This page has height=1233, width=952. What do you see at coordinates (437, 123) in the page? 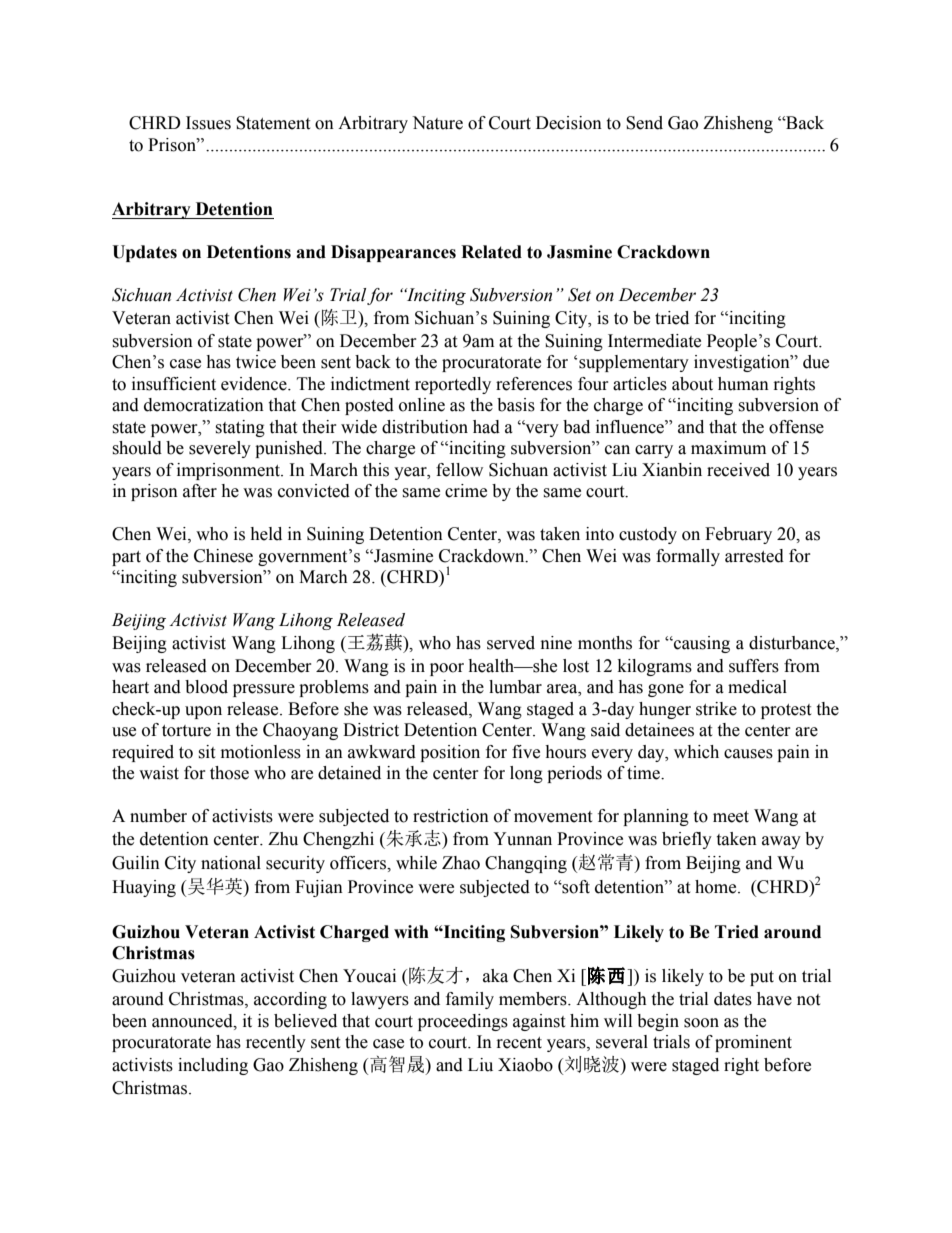
I see `Nature` at bounding box center [437, 123].
